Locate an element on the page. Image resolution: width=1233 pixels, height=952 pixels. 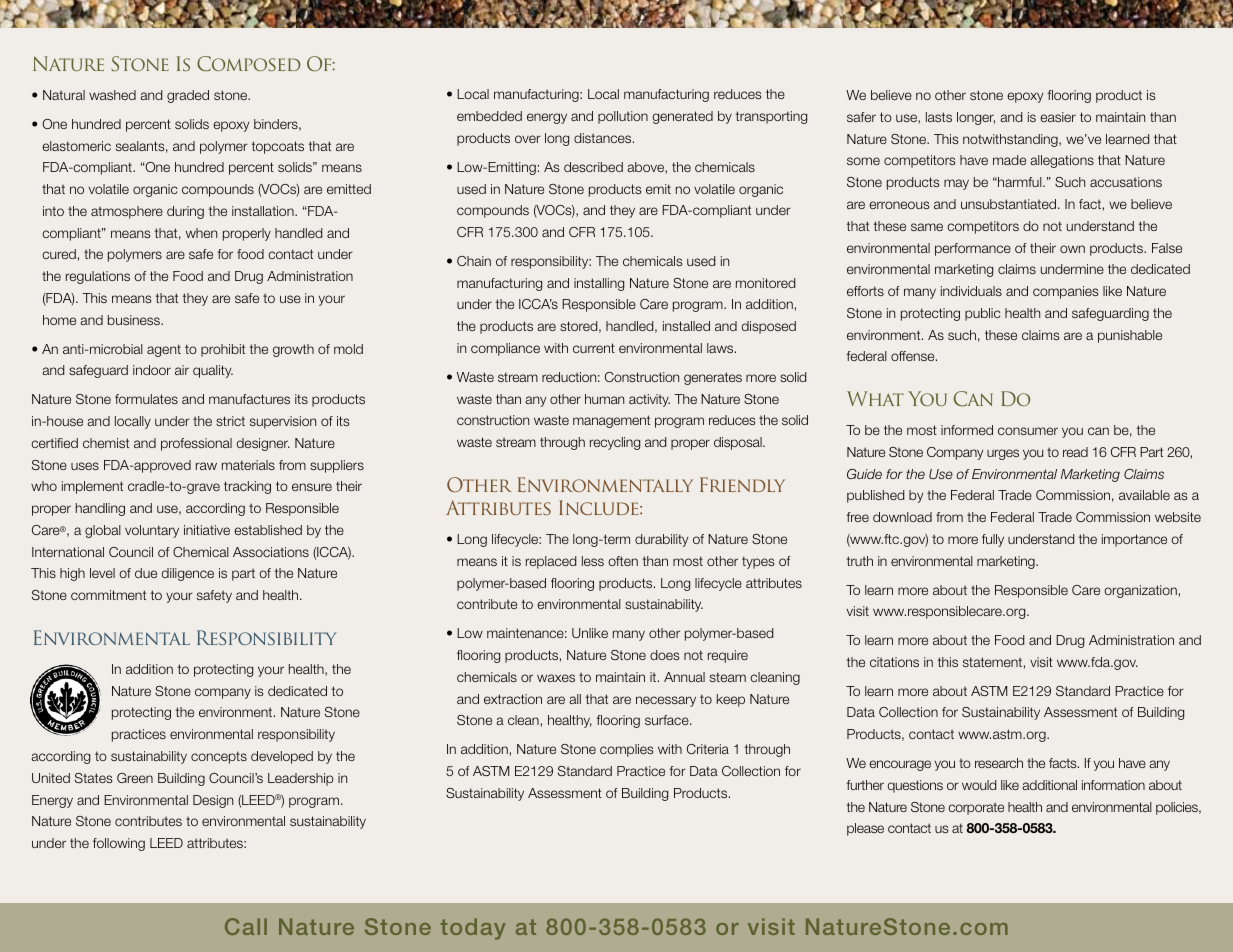
pollution is located at coordinates (623, 117).
